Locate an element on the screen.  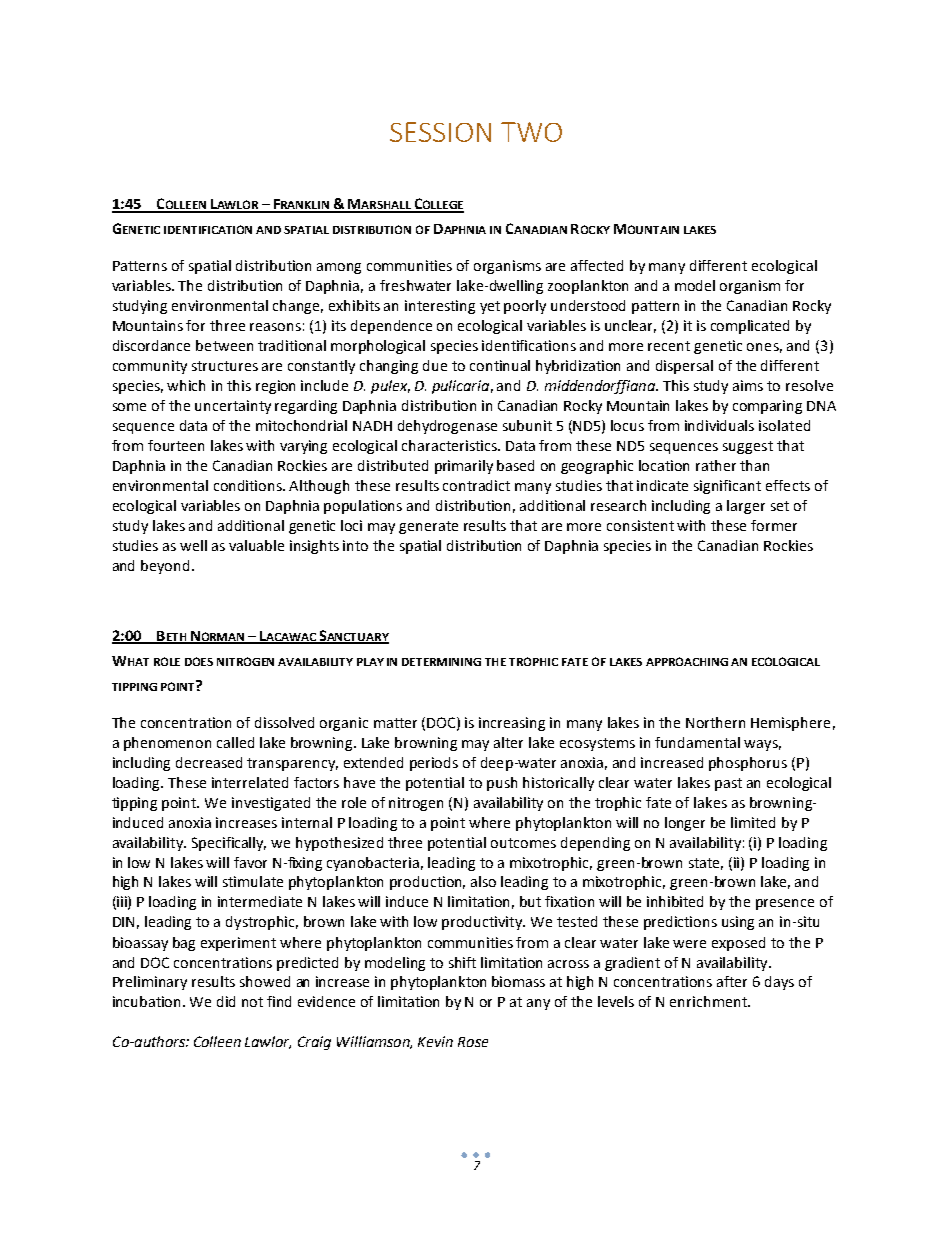
among is located at coordinates (339, 268).
